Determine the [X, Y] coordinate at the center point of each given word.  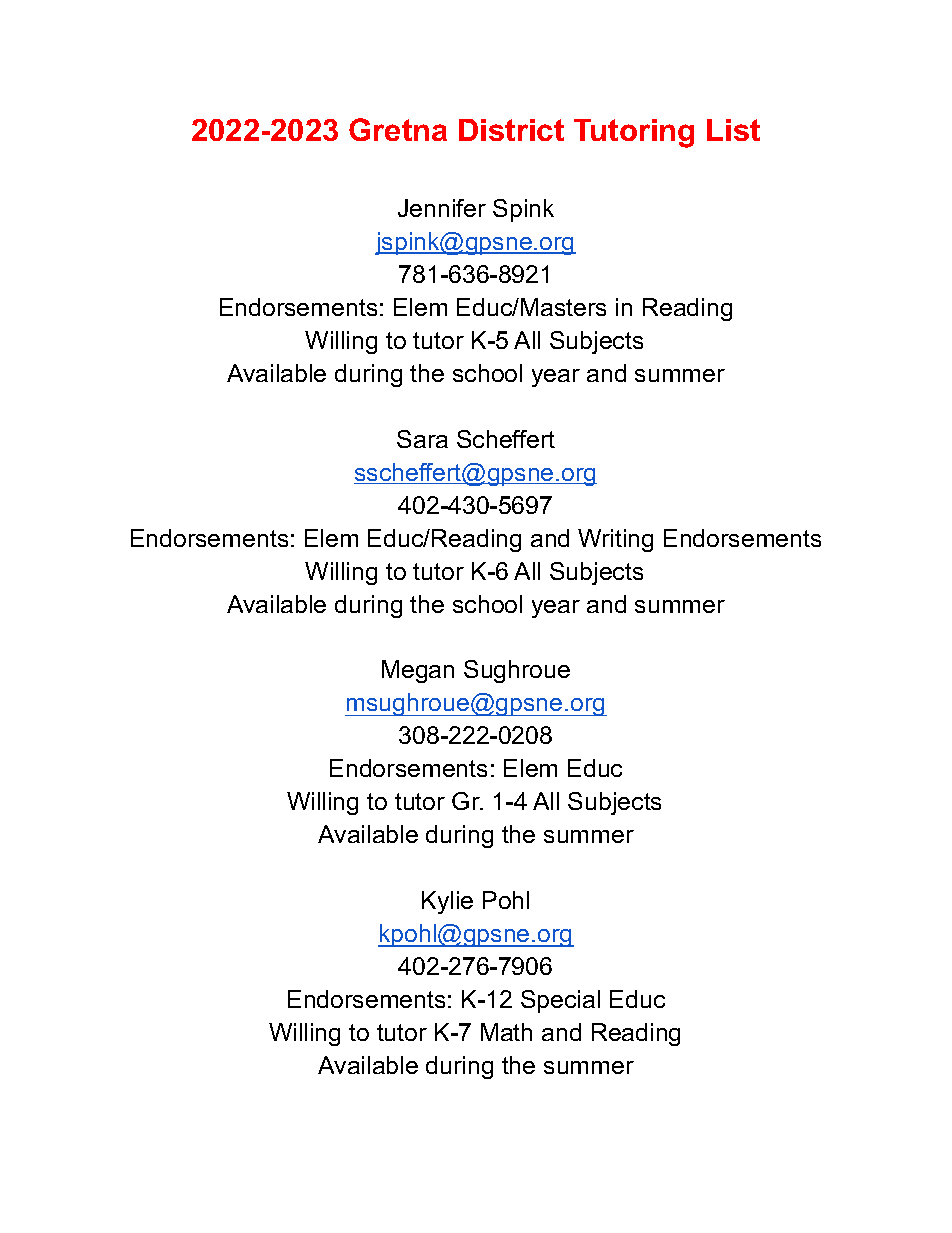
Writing [615, 540]
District [511, 130]
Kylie [447, 902]
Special [560, 1001]
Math [506, 1032]
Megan [418, 671]
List [733, 130]
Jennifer [442, 208]
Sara [422, 439]
